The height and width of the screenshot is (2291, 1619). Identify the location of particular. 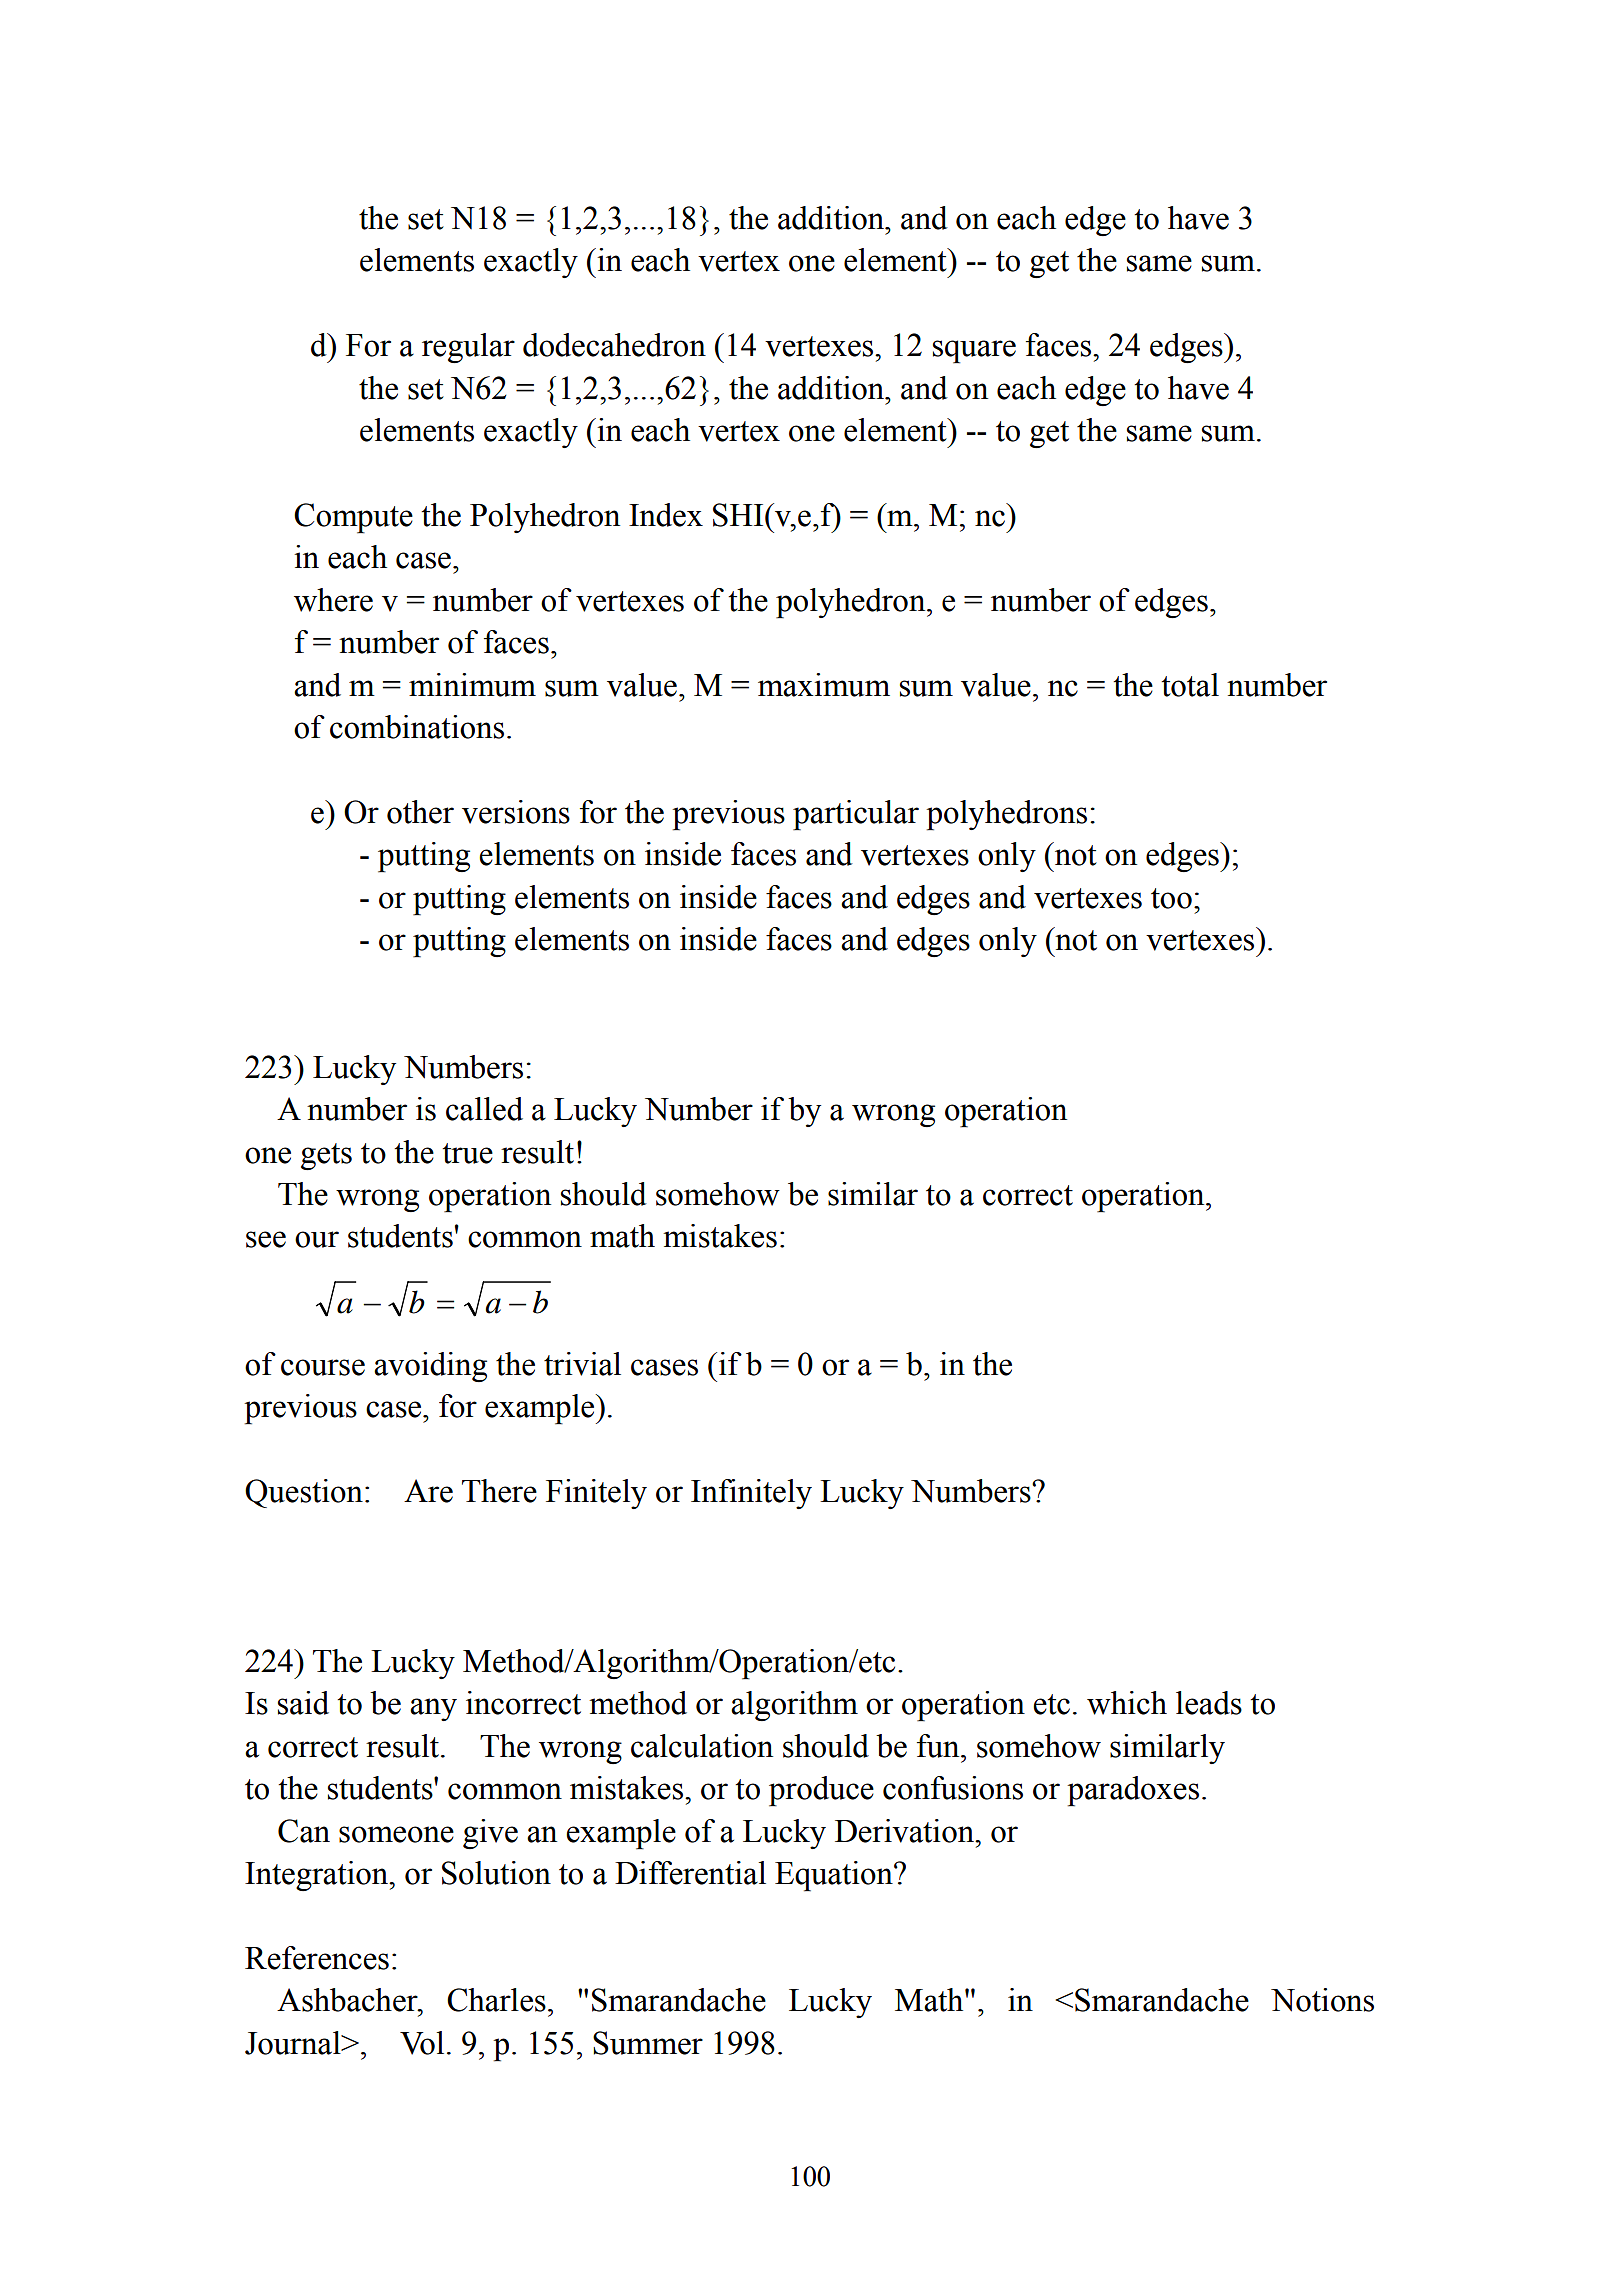
(856, 815).
